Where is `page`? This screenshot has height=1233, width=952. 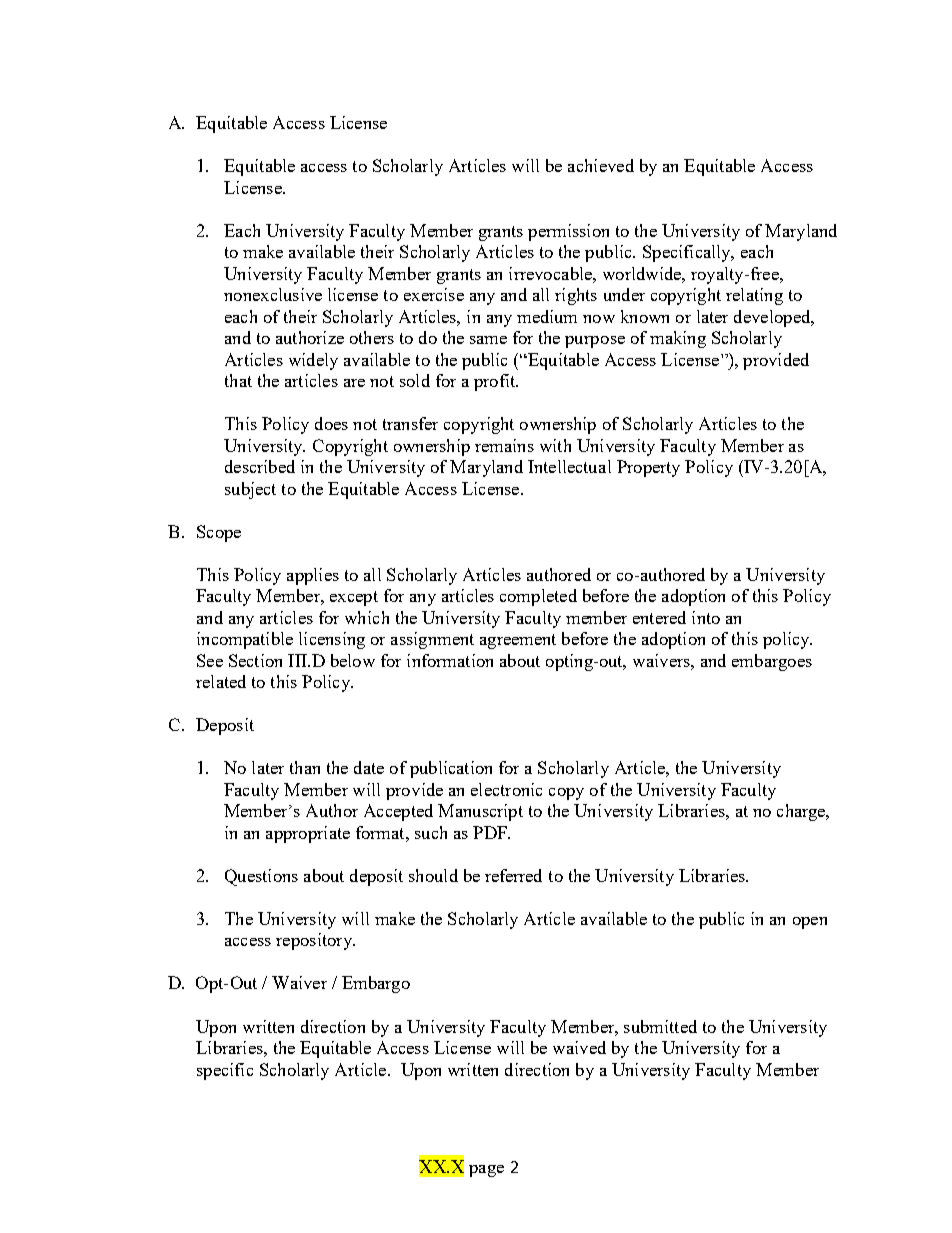 page is located at coordinates (486, 1171).
